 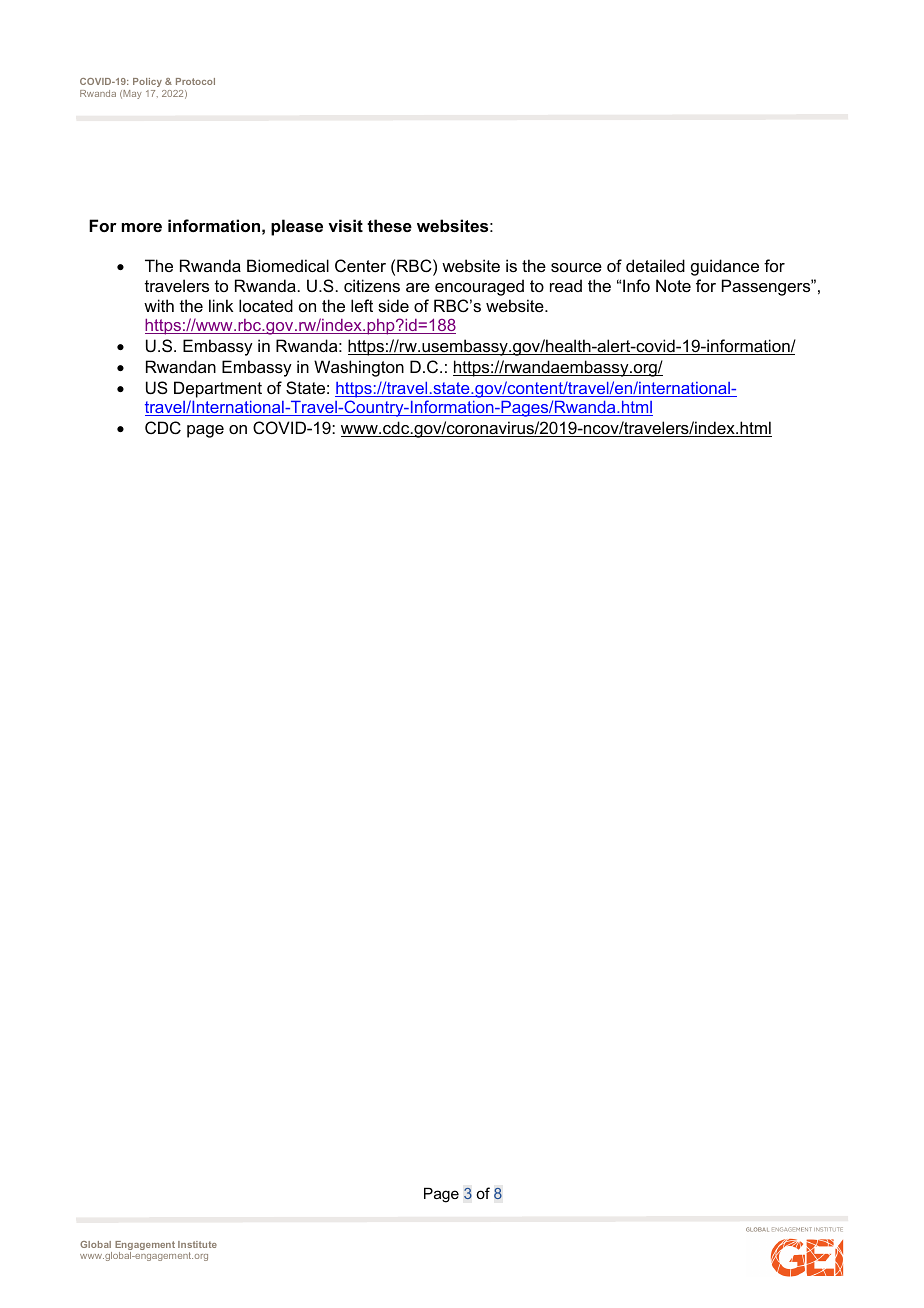 What do you see at coordinates (362, 305) in the image?
I see `left` at bounding box center [362, 305].
